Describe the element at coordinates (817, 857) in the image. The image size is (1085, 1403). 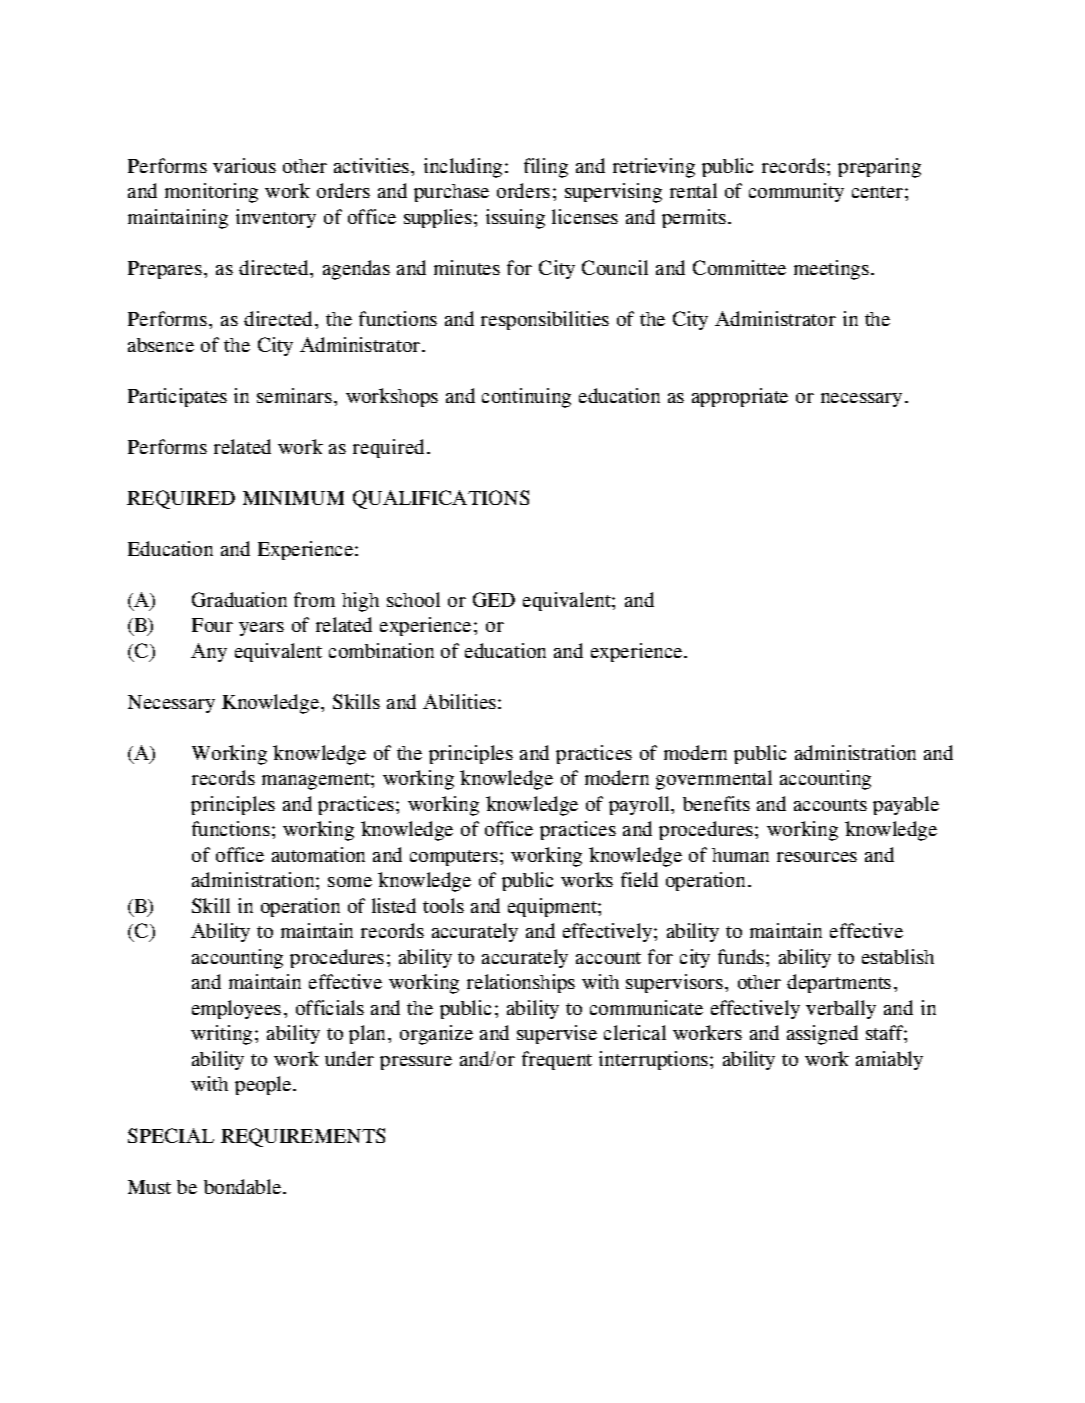
I see `resources` at that location.
